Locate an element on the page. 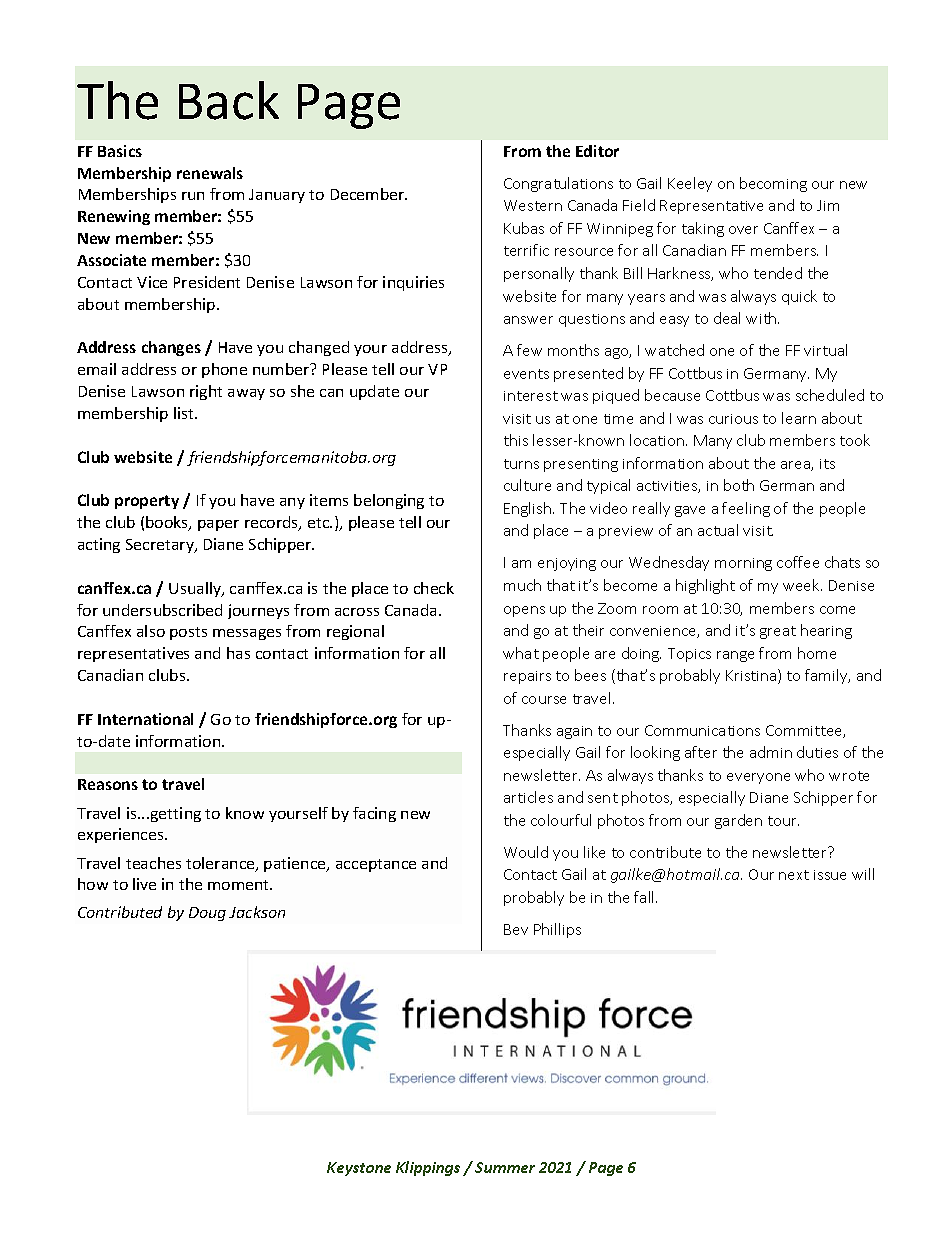  events is located at coordinates (526, 374).
